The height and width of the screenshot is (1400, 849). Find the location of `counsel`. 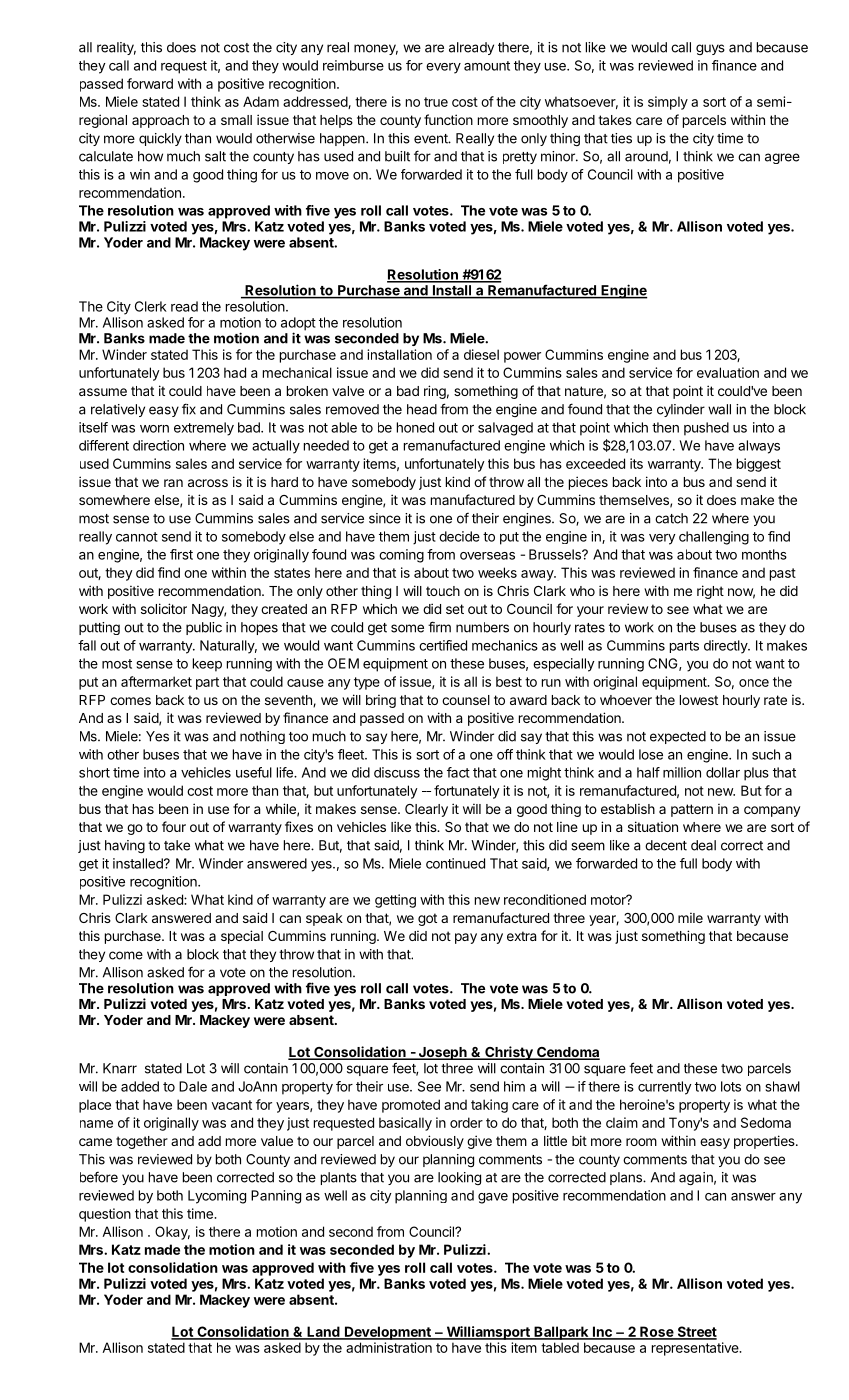

counsel is located at coordinates (466, 700).
